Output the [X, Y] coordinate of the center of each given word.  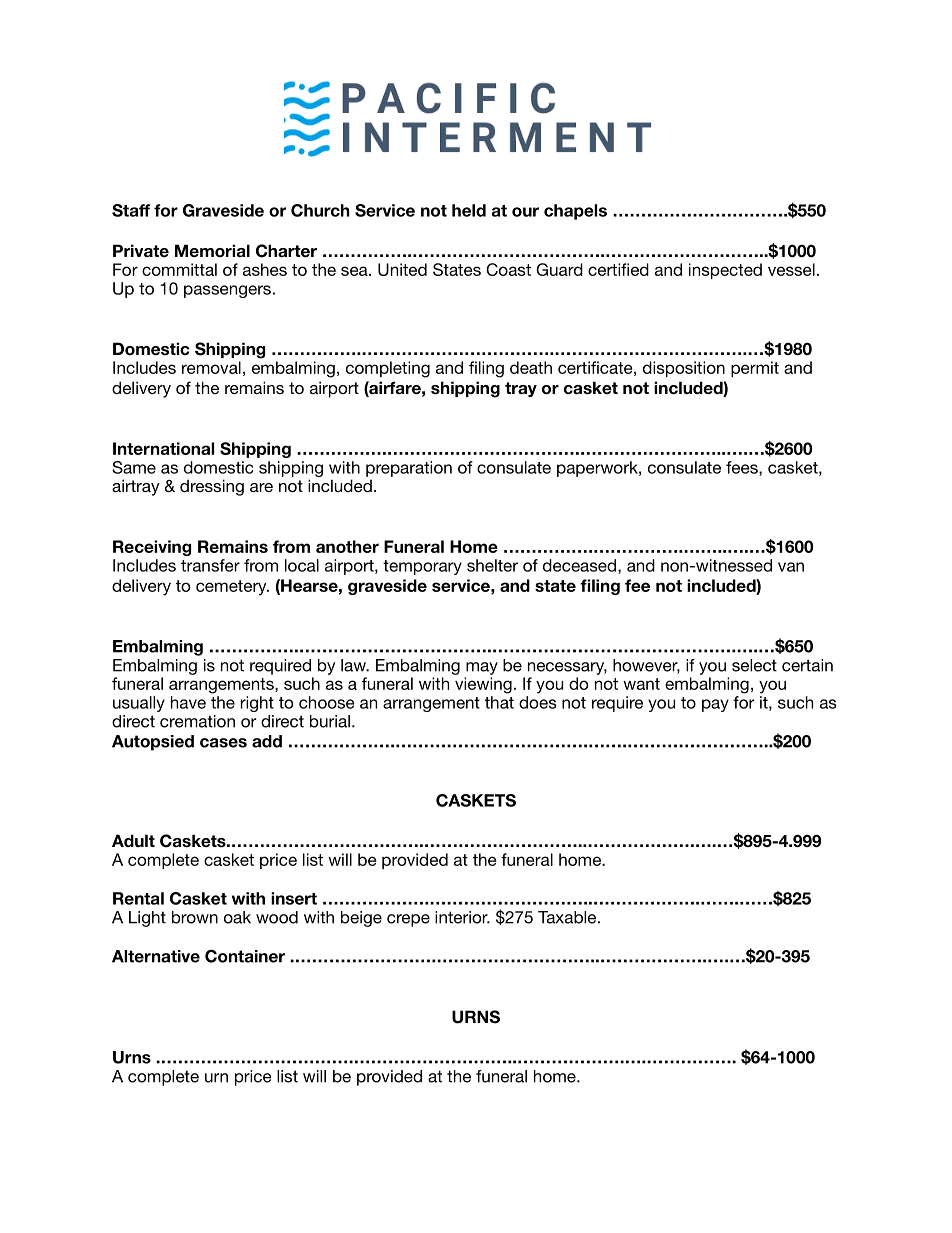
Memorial [212, 250]
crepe [408, 920]
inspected [725, 271]
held [469, 210]
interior [462, 917]
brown [195, 917]
